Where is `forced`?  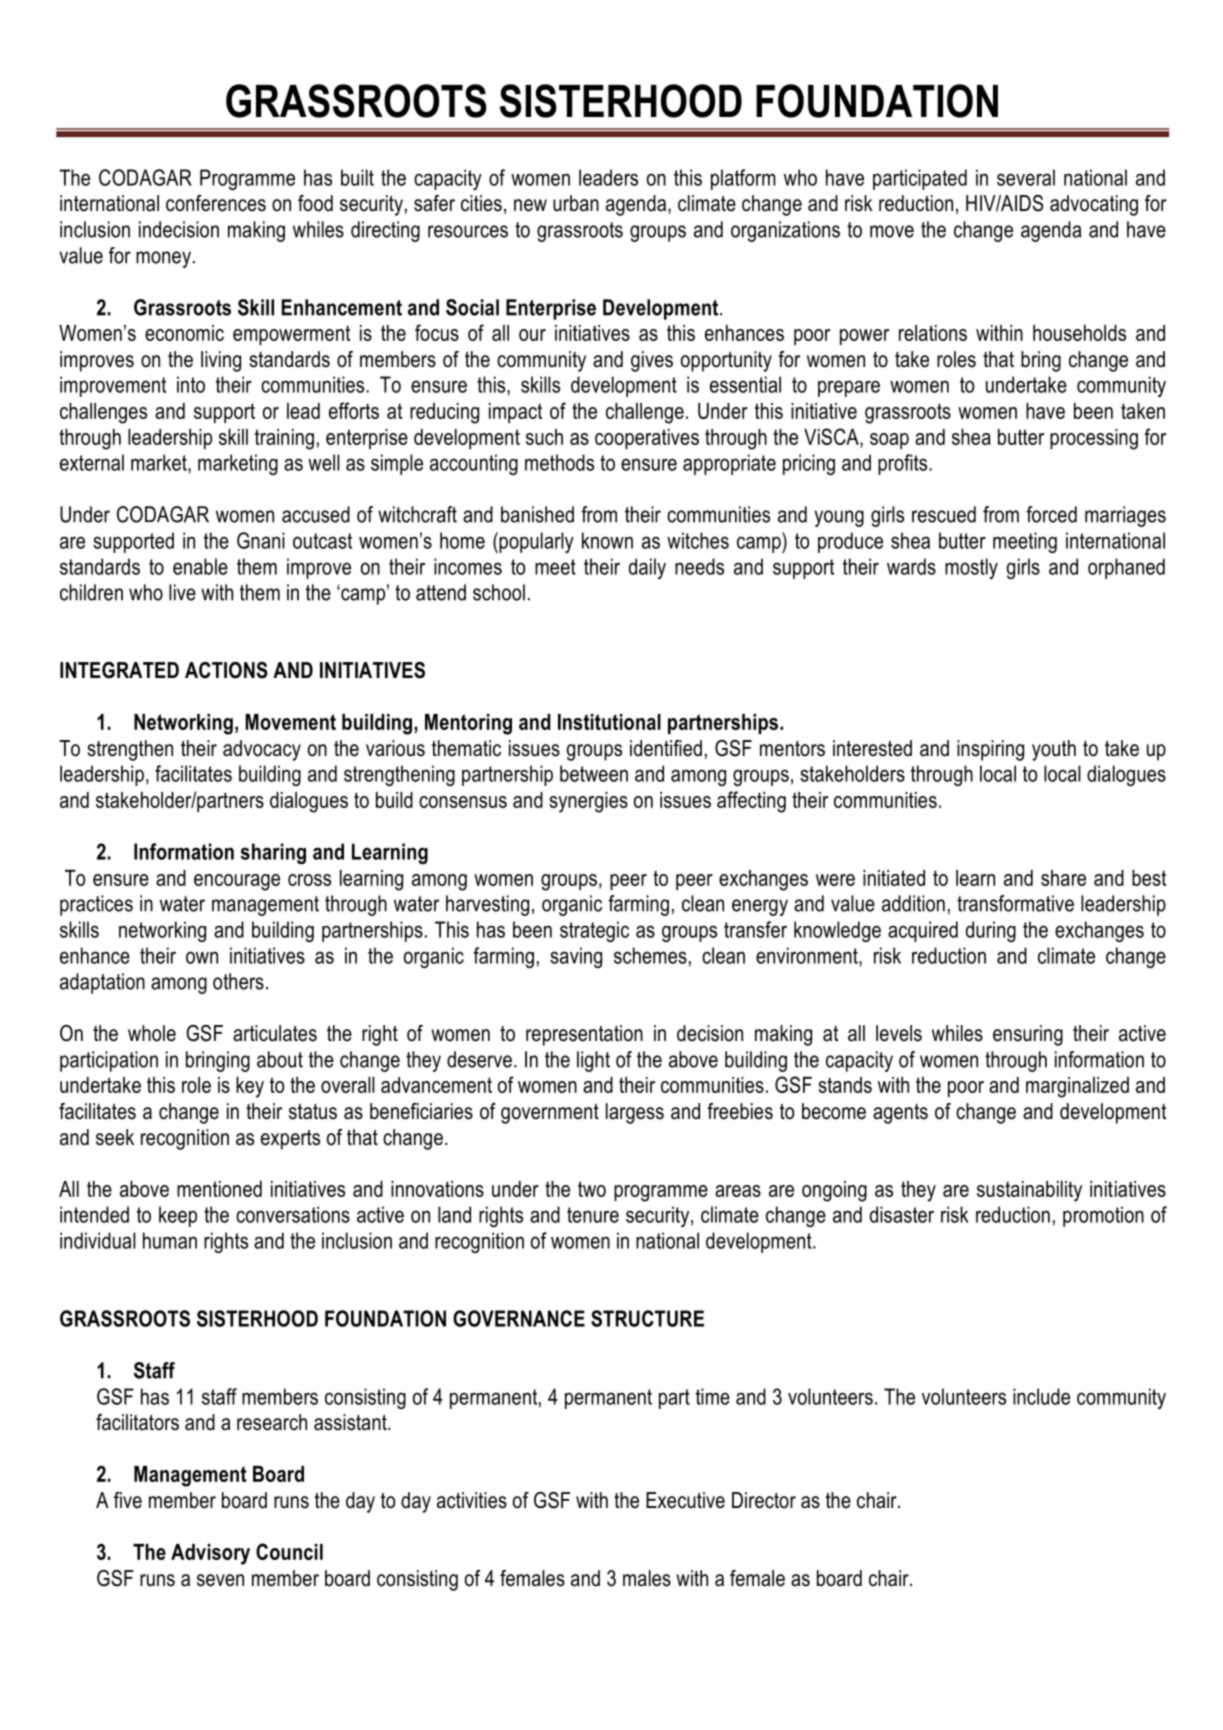
forced is located at coordinates (1051, 514).
